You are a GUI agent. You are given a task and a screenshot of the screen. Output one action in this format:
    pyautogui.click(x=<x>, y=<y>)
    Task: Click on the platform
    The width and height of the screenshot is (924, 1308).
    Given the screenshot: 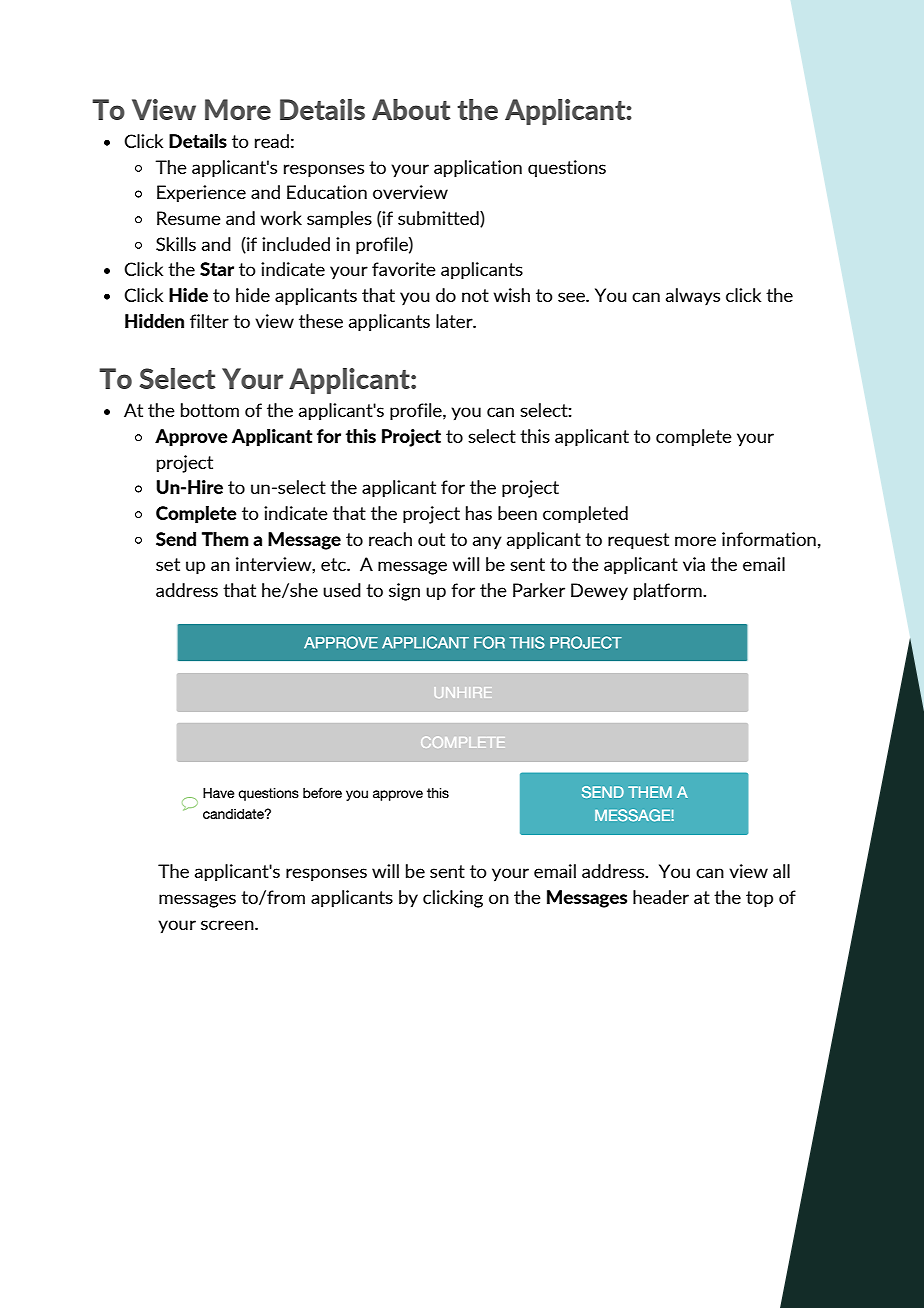 What is the action you would take?
    pyautogui.click(x=669, y=592)
